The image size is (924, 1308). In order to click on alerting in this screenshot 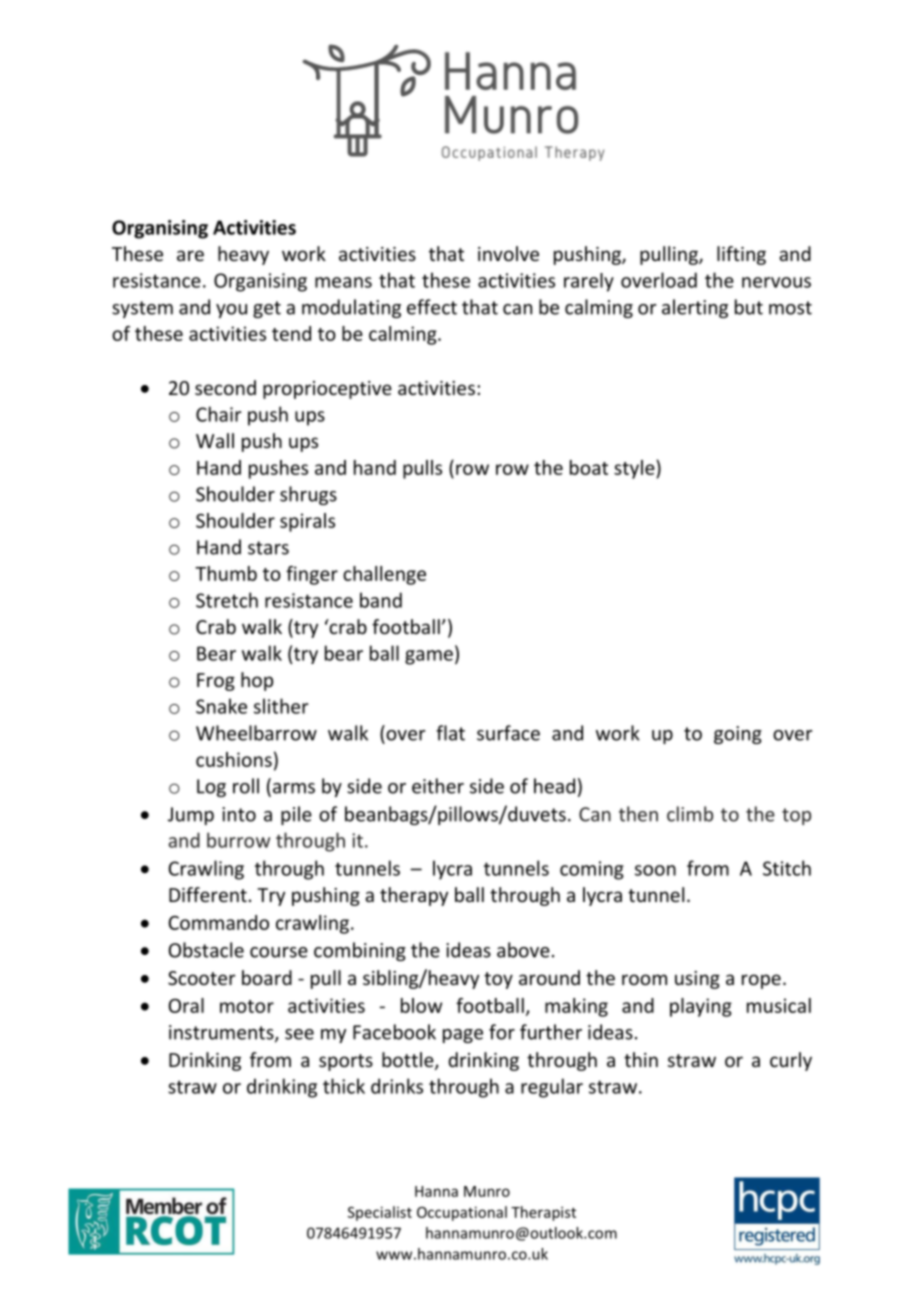, I will do `click(695, 308)`.
